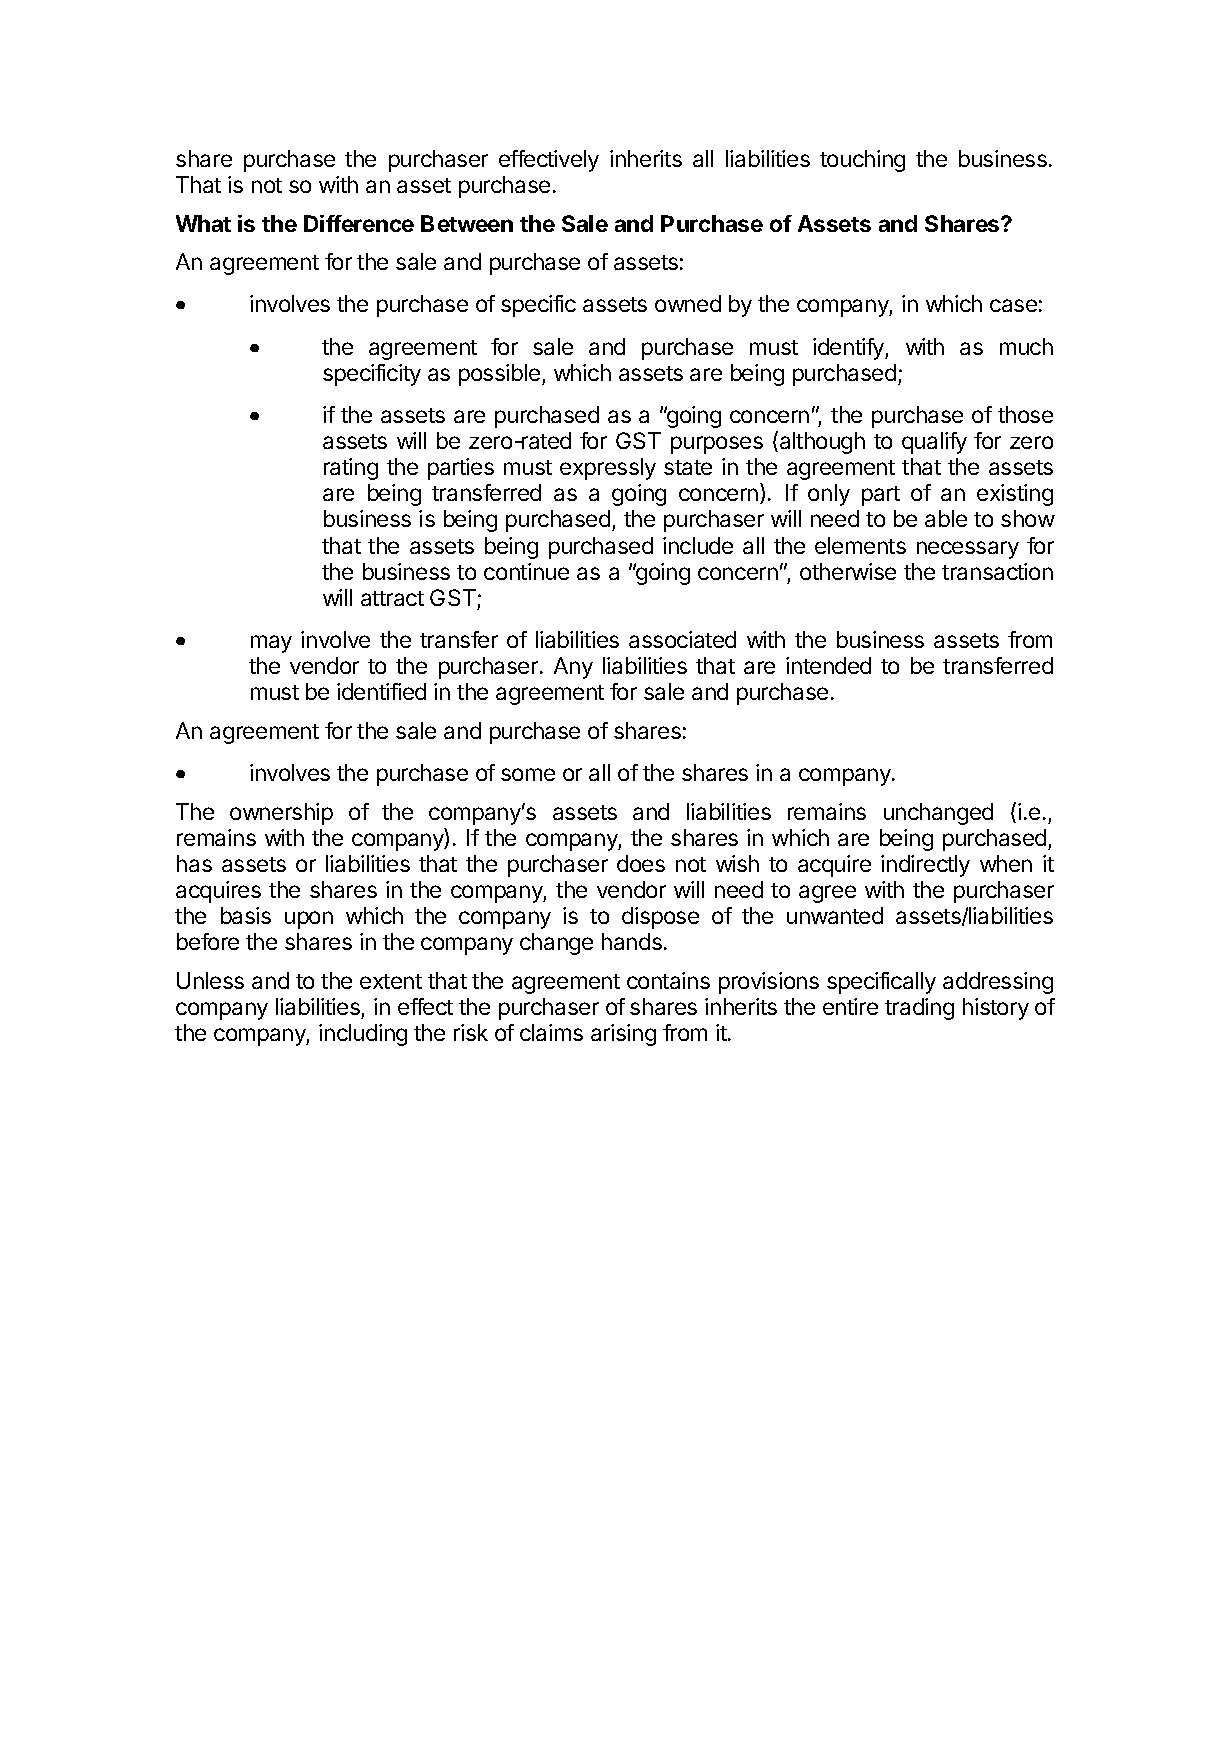 The image size is (1230, 1740). What do you see at coordinates (359, 223) in the screenshot?
I see `Difference` at bounding box center [359, 223].
